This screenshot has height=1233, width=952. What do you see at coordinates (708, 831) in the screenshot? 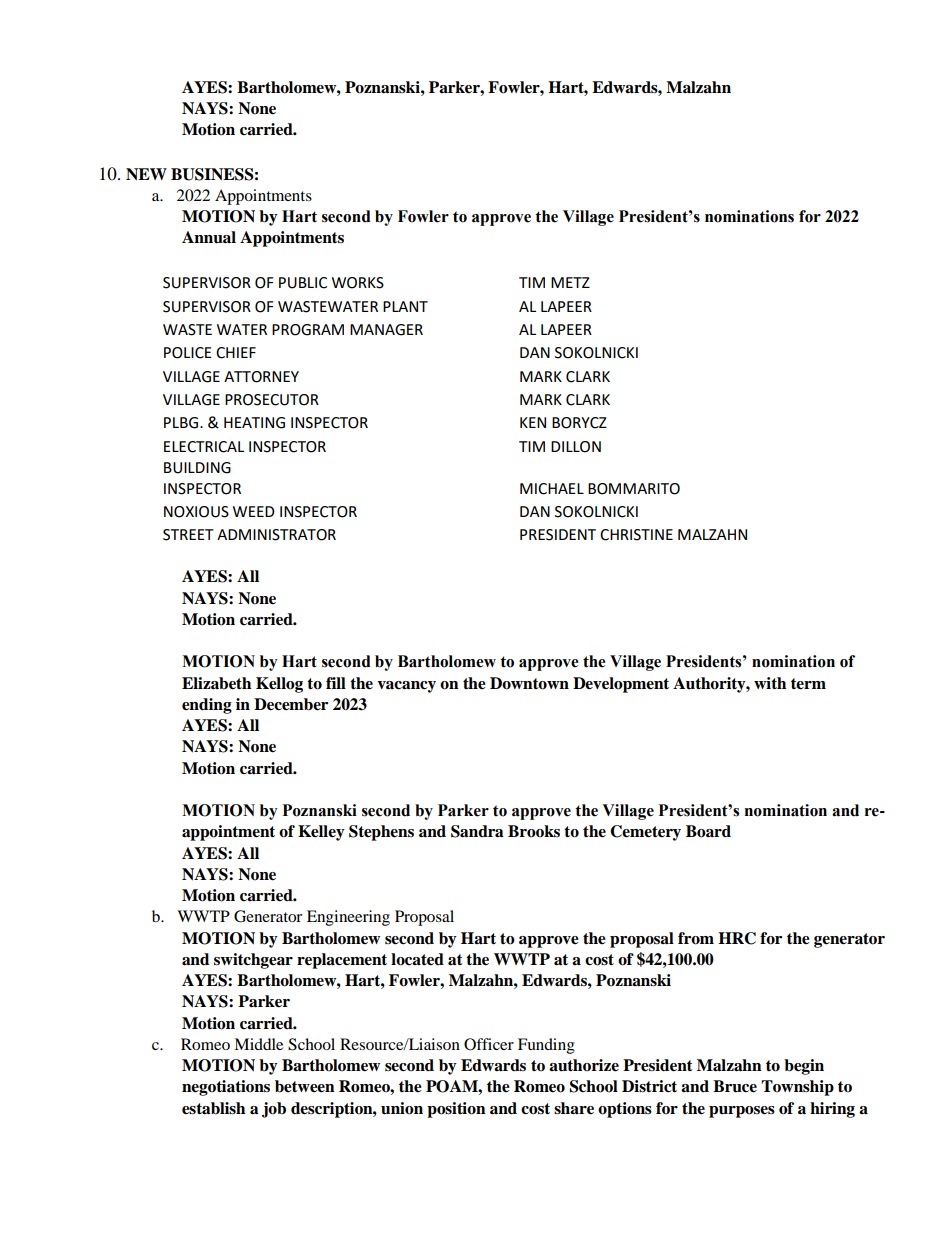
I see `Board` at bounding box center [708, 831].
